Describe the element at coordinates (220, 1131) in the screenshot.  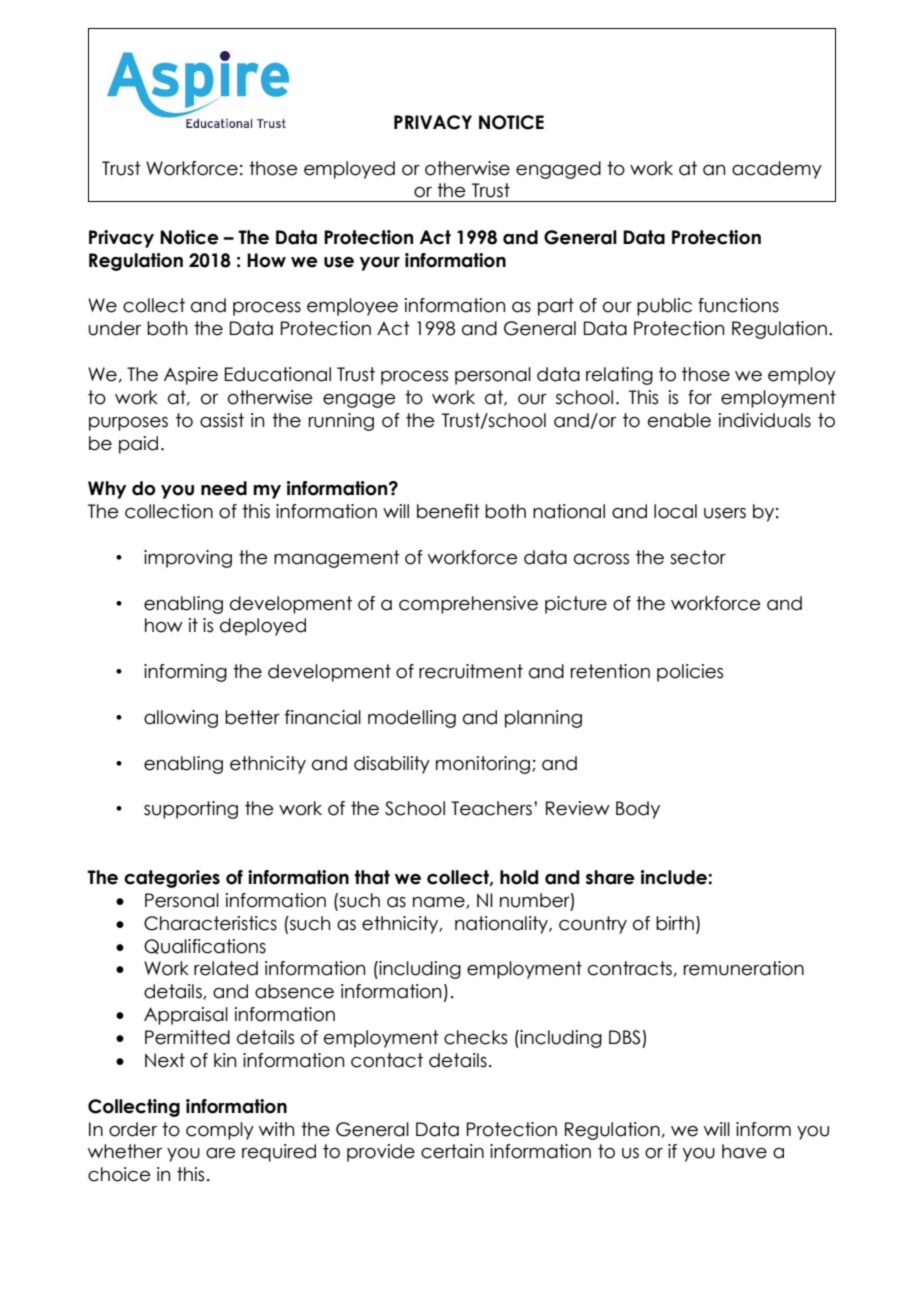
I see `comply` at that location.
